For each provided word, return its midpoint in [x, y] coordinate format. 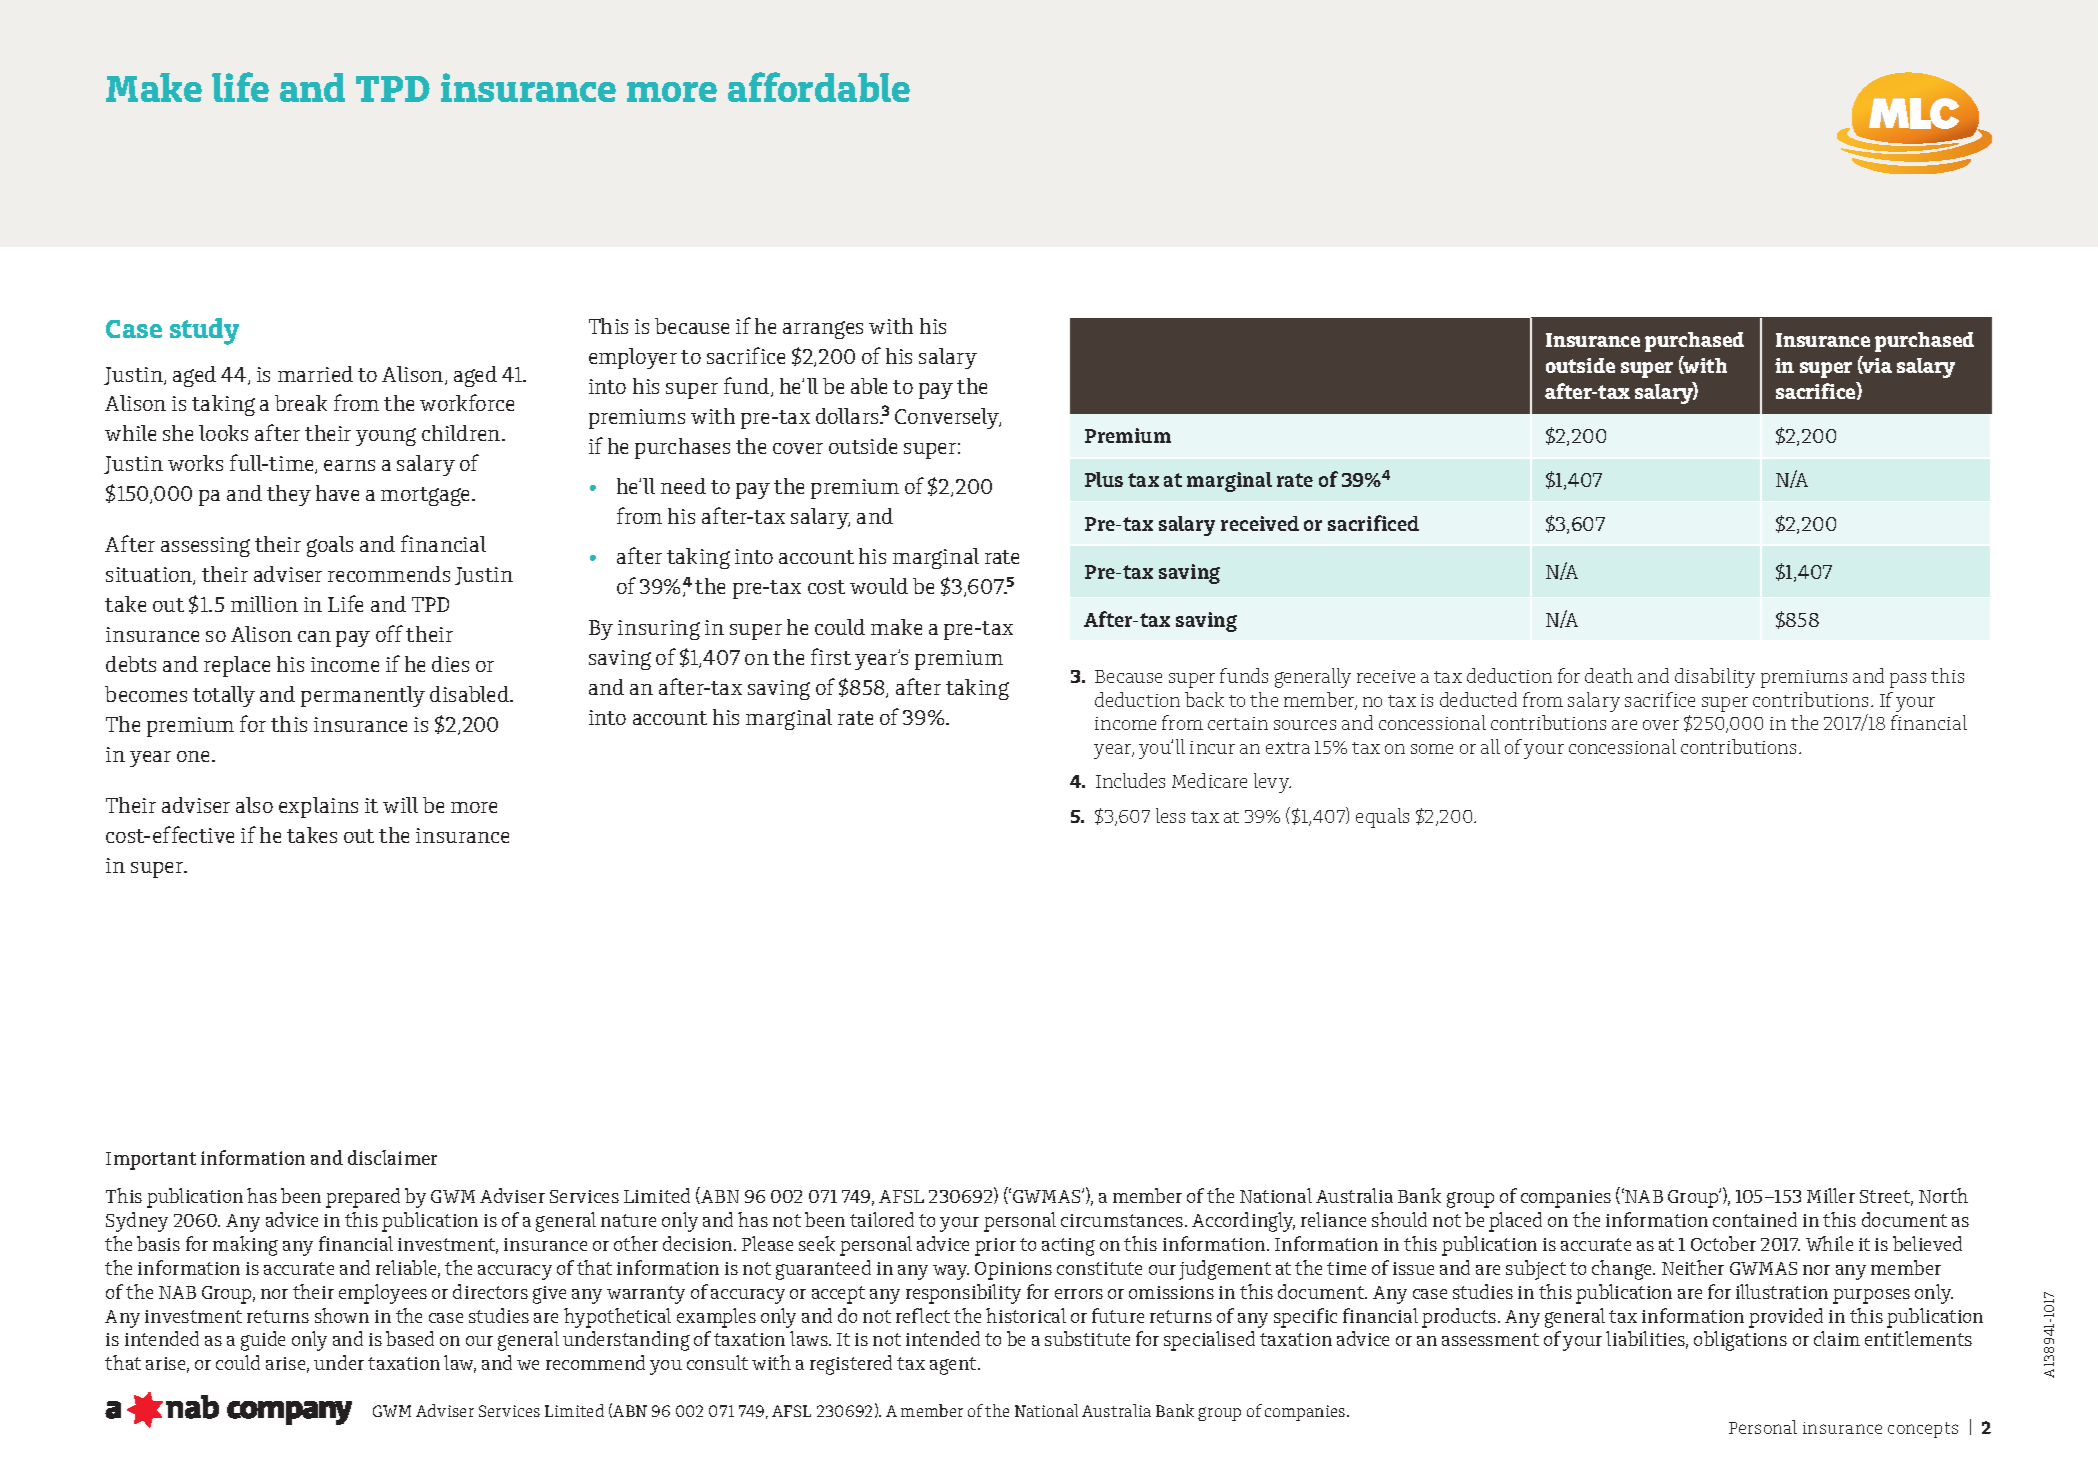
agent [954, 1366]
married [315, 374]
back [1204, 699]
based [410, 1338]
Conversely [948, 418]
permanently [363, 696]
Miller [1831, 1195]
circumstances [1123, 1220]
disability [1715, 678]
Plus [1104, 479]
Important [151, 1161]
